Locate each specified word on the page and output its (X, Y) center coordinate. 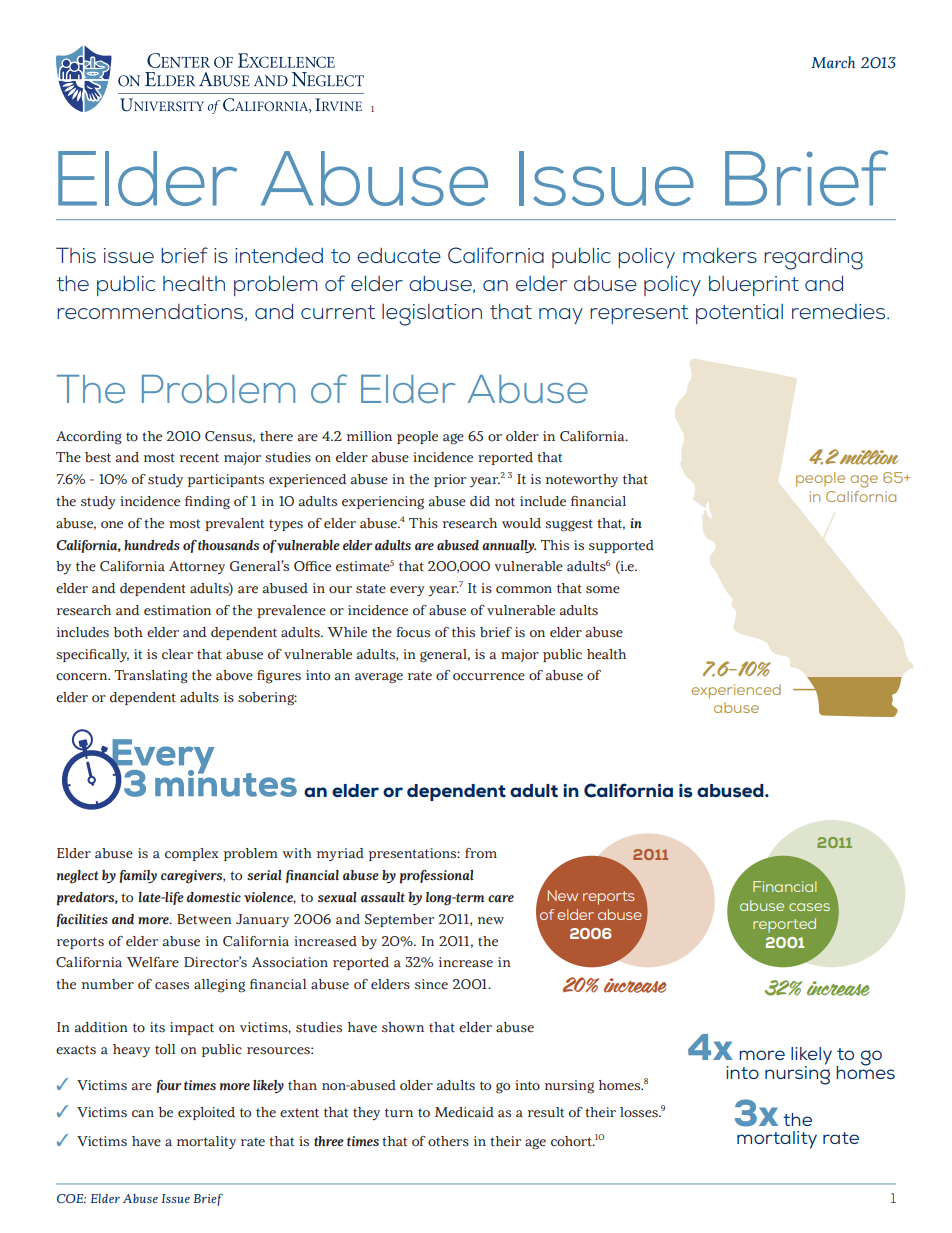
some (603, 590)
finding (207, 503)
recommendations (151, 312)
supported (621, 546)
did (480, 501)
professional (437, 877)
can (143, 1114)
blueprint (754, 286)
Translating (151, 677)
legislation (432, 315)
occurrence (489, 677)
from (481, 853)
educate (399, 255)
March (833, 62)
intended (279, 255)
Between (204, 919)
